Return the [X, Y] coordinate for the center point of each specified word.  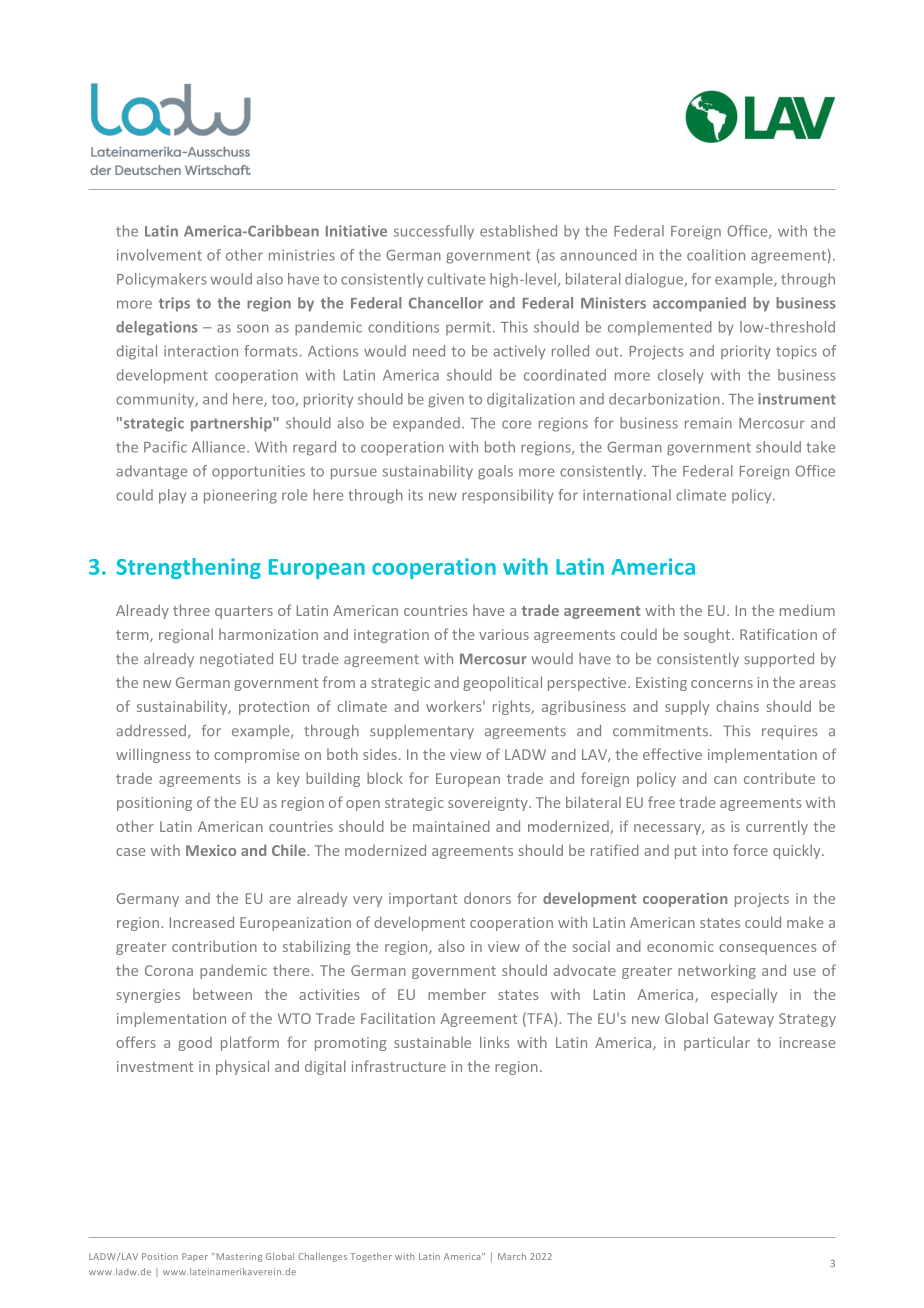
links [495, 1042]
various [504, 634]
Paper [195, 1257]
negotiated [236, 660]
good [195, 1044]
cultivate [456, 279]
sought [708, 635]
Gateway [744, 1020]
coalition [716, 255]
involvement [159, 255]
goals [495, 472]
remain [708, 423]
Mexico [211, 850]
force [750, 850]
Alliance [220, 447]
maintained [451, 826]
